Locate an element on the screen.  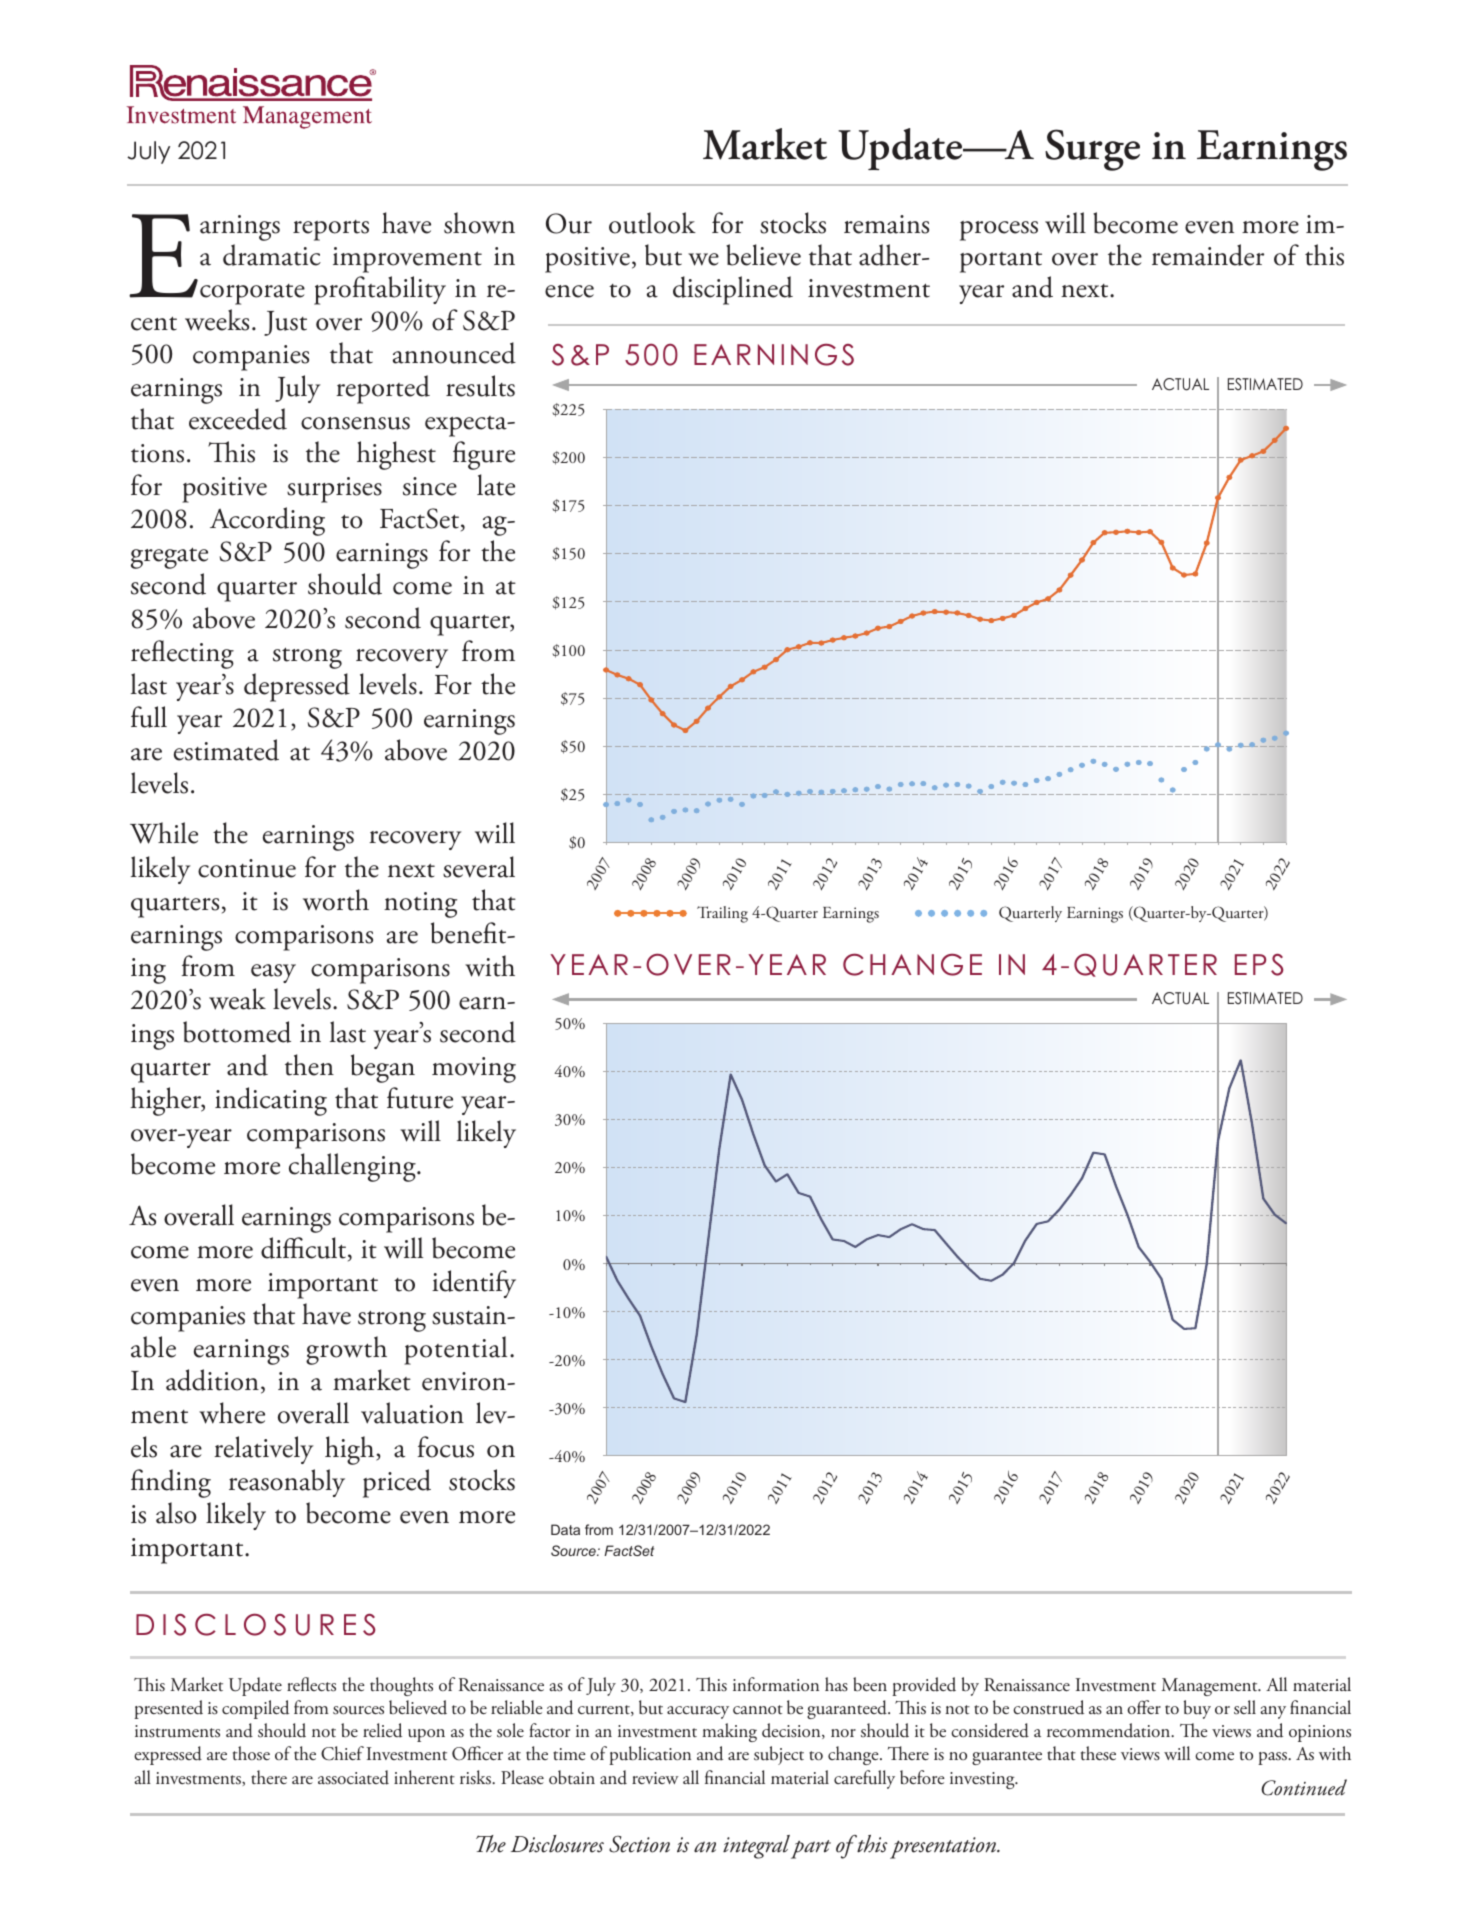
integral is located at coordinates (756, 1847).
